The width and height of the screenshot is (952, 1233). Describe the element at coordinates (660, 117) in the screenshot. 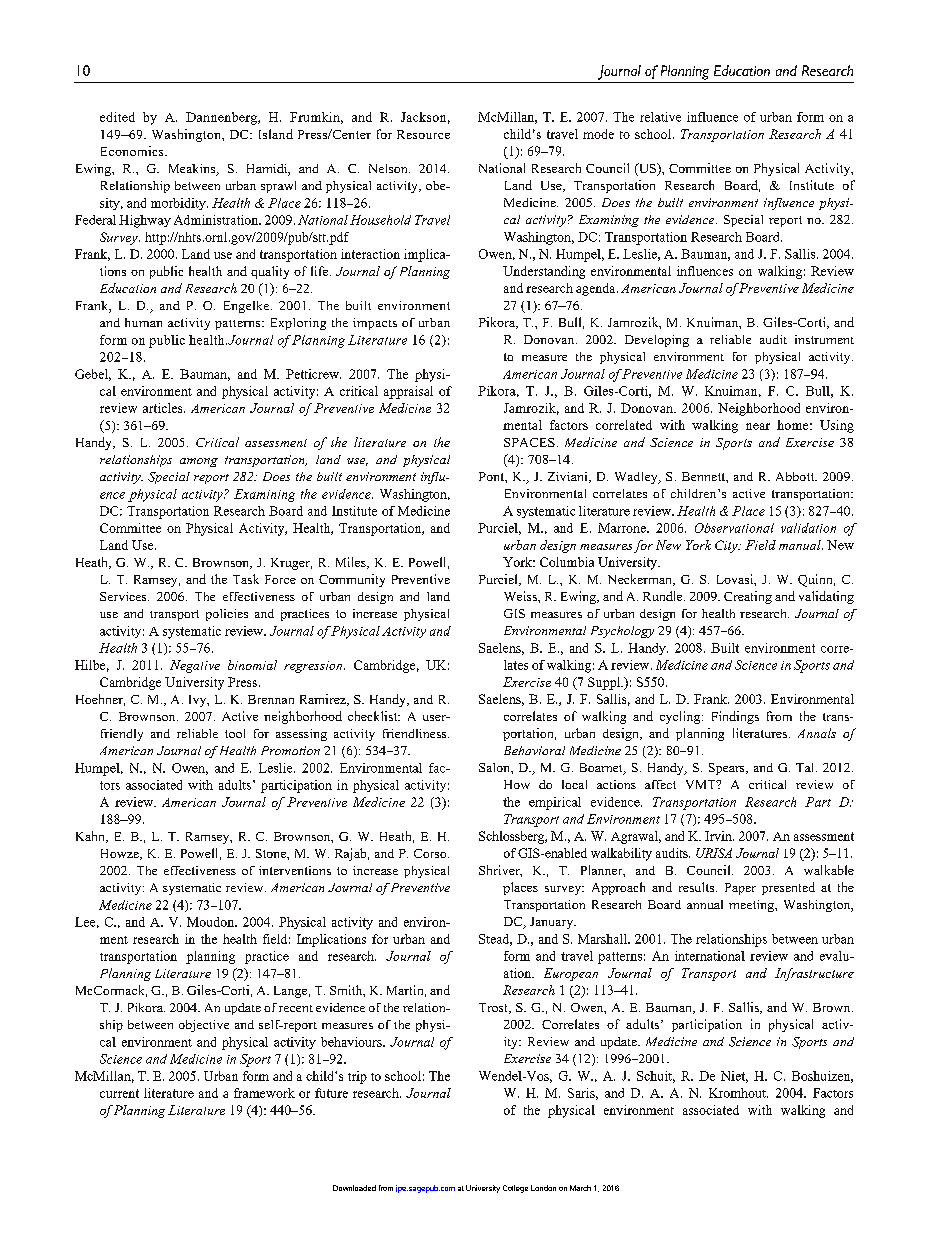

I see `relative` at that location.
